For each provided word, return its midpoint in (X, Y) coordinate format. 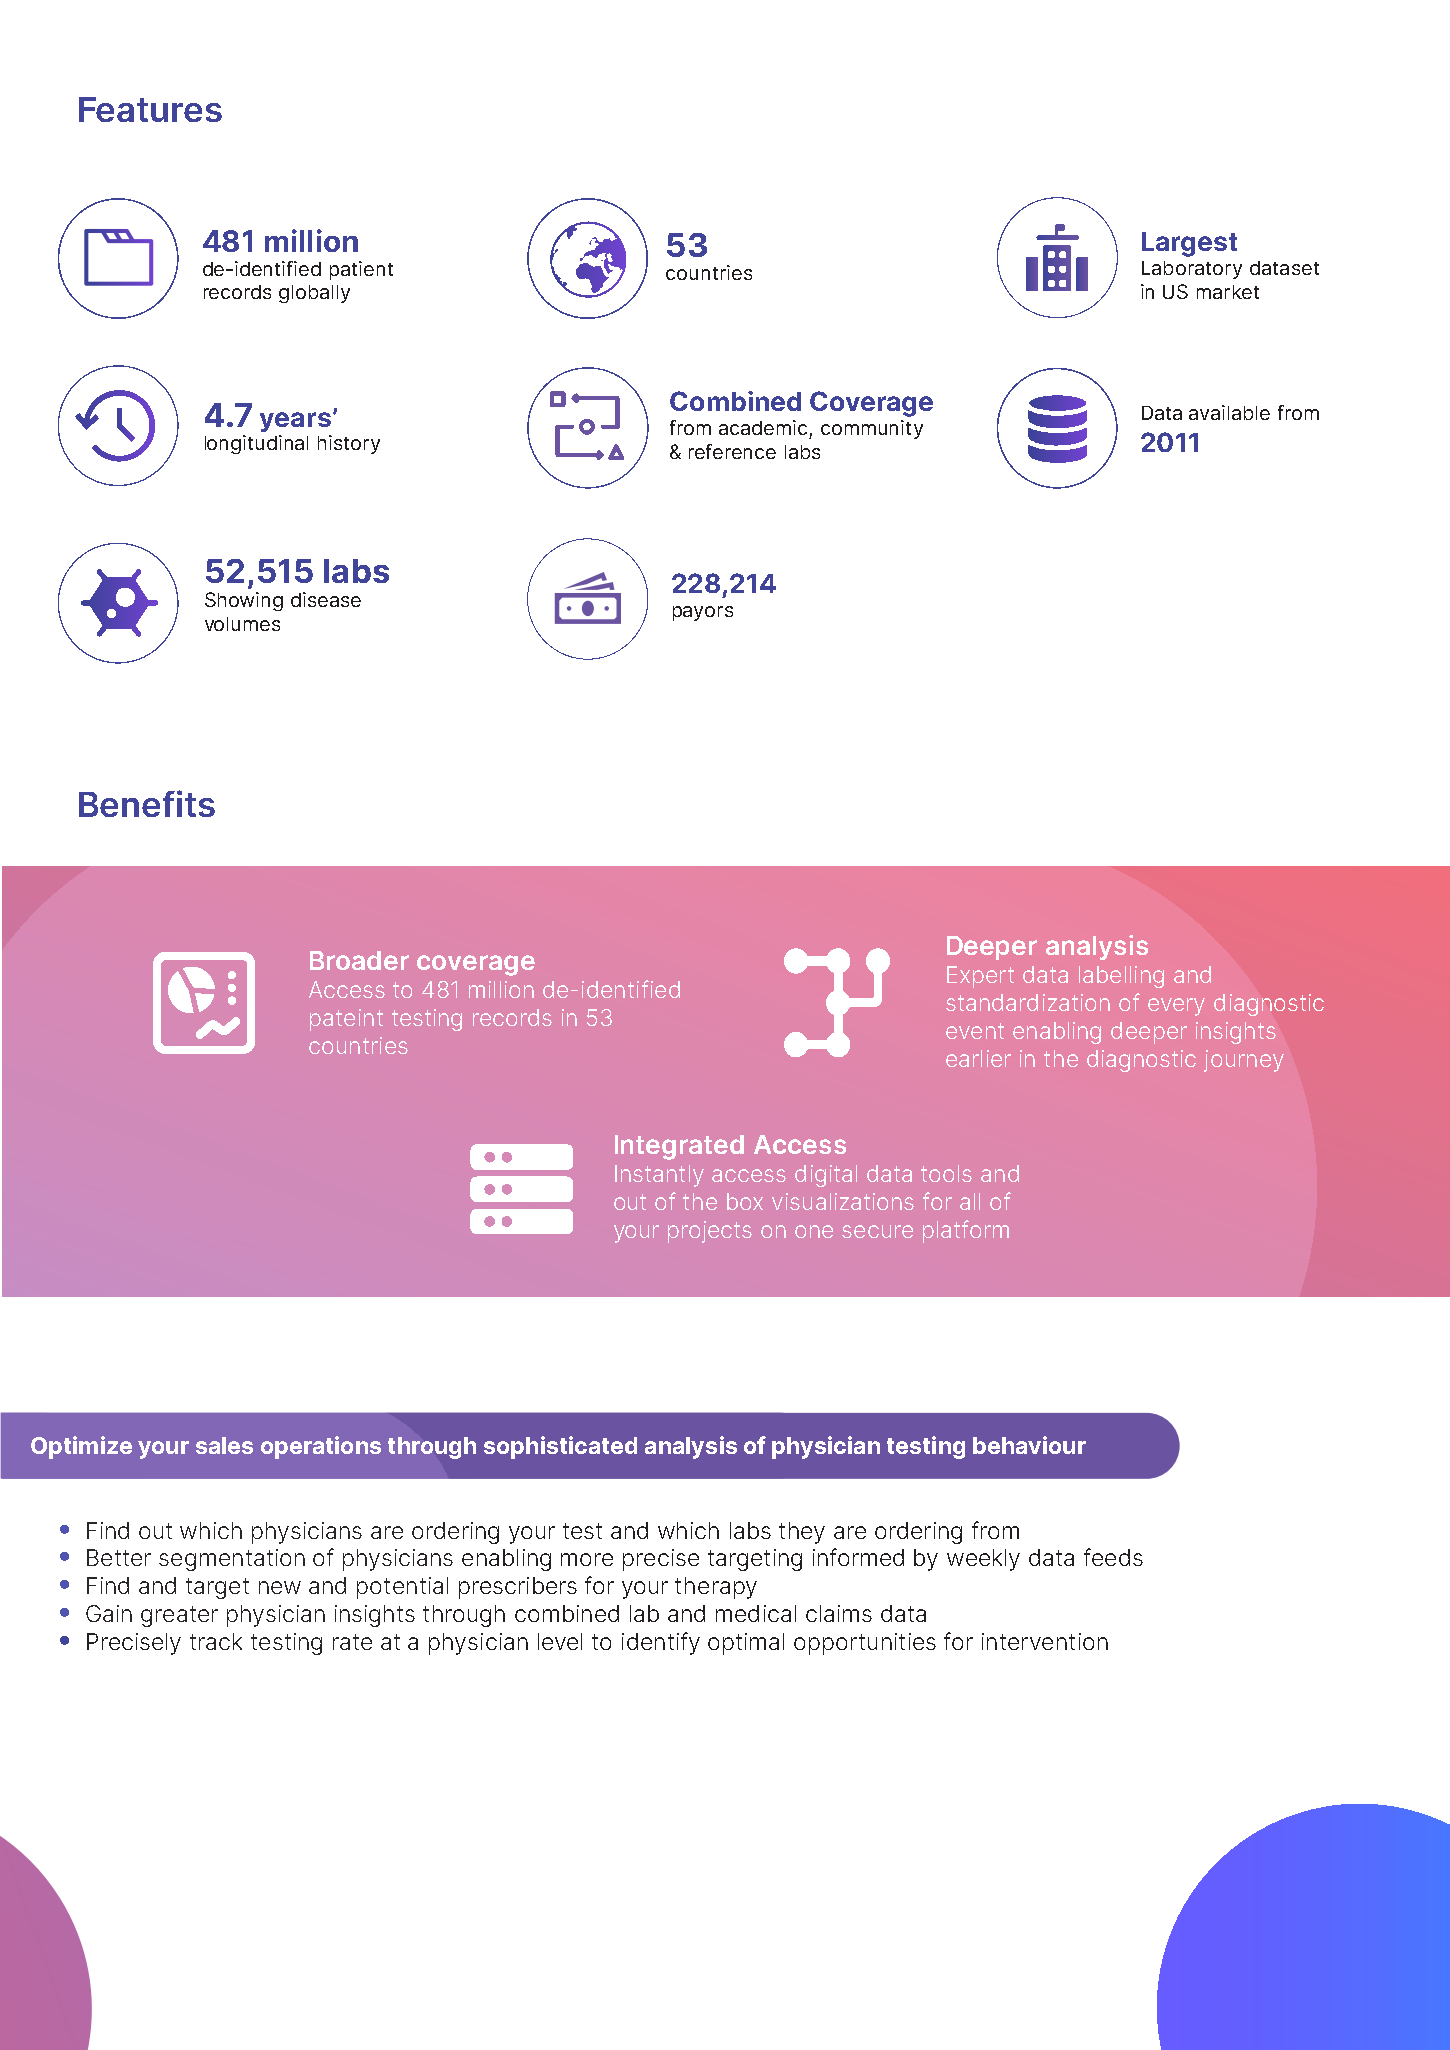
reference (732, 451)
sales (224, 1445)
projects (710, 1232)
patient (361, 270)
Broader (359, 960)
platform (966, 1231)
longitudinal (256, 444)
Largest (1189, 244)
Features (150, 109)
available (1229, 412)
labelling (1121, 977)
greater (179, 1616)
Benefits (147, 803)
